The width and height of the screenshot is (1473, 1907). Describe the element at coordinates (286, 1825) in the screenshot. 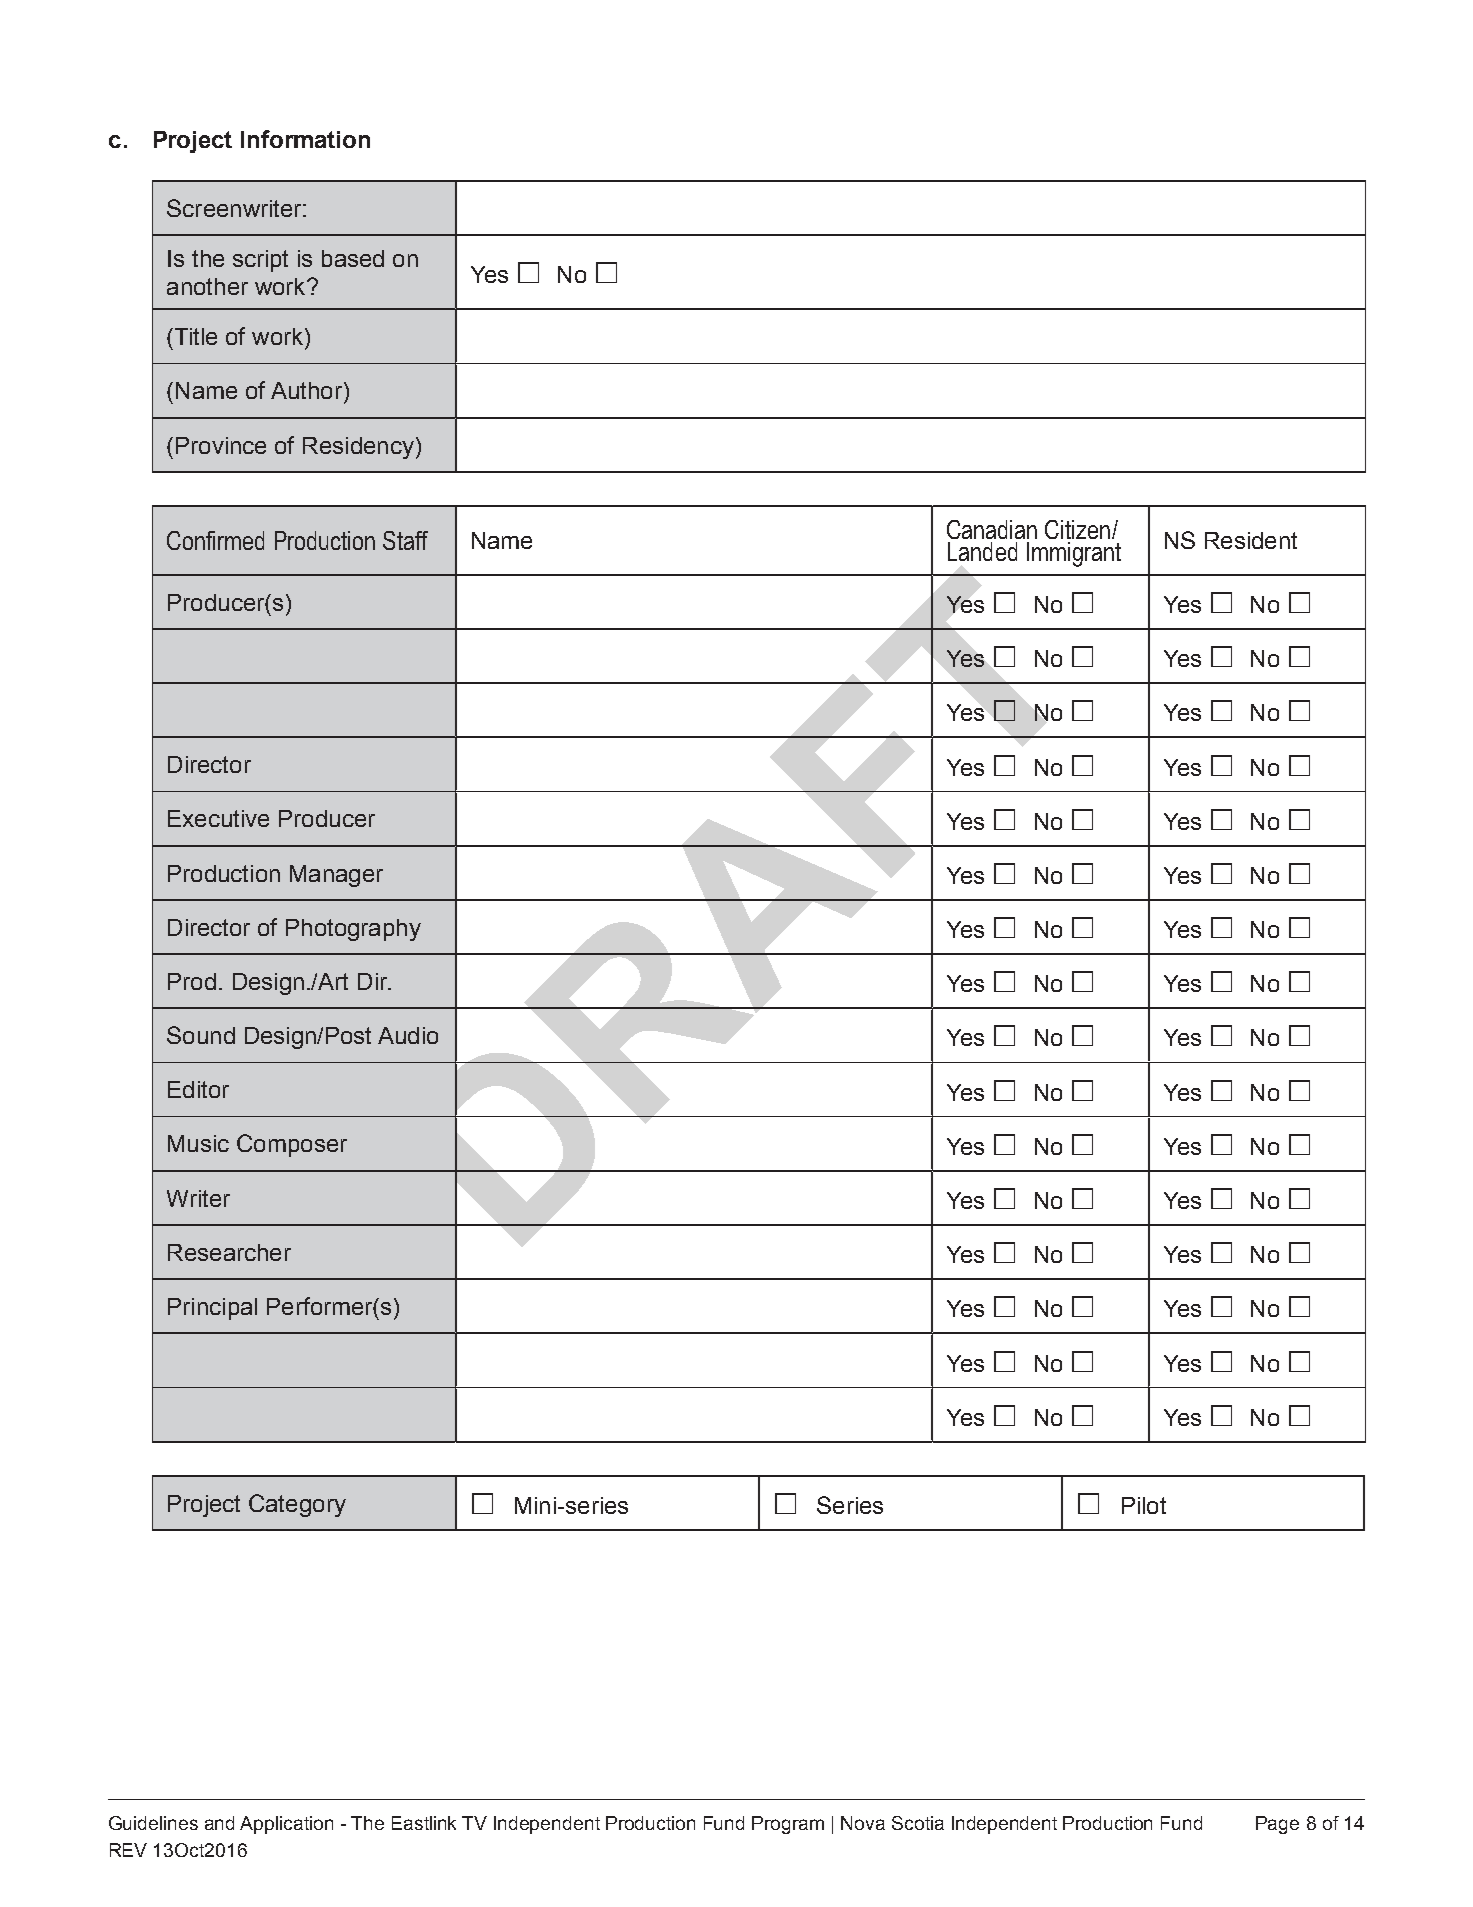

I see `Application` at that location.
